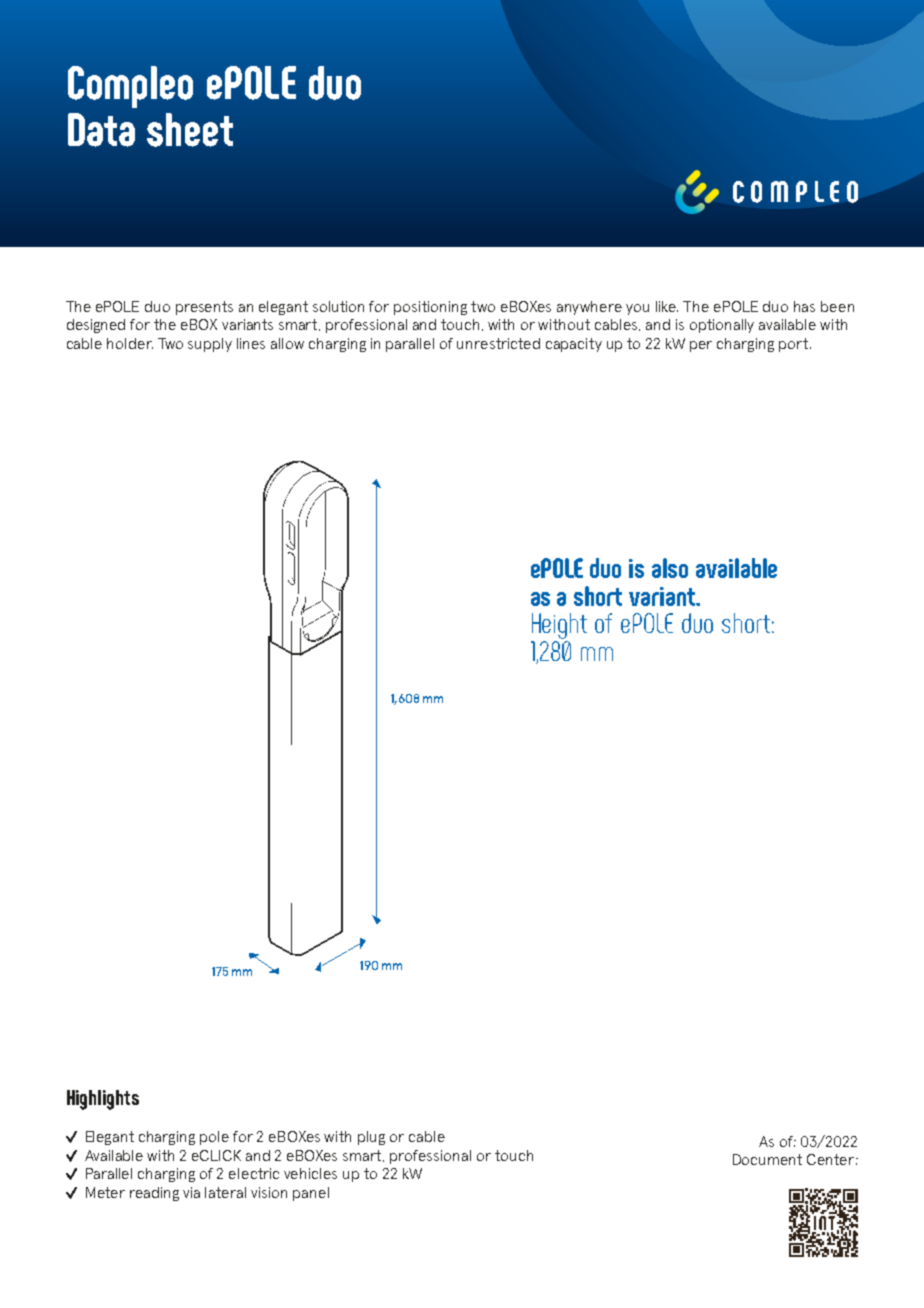 Image resolution: width=924 pixels, height=1308 pixels. I want to click on also, so click(670, 568).
